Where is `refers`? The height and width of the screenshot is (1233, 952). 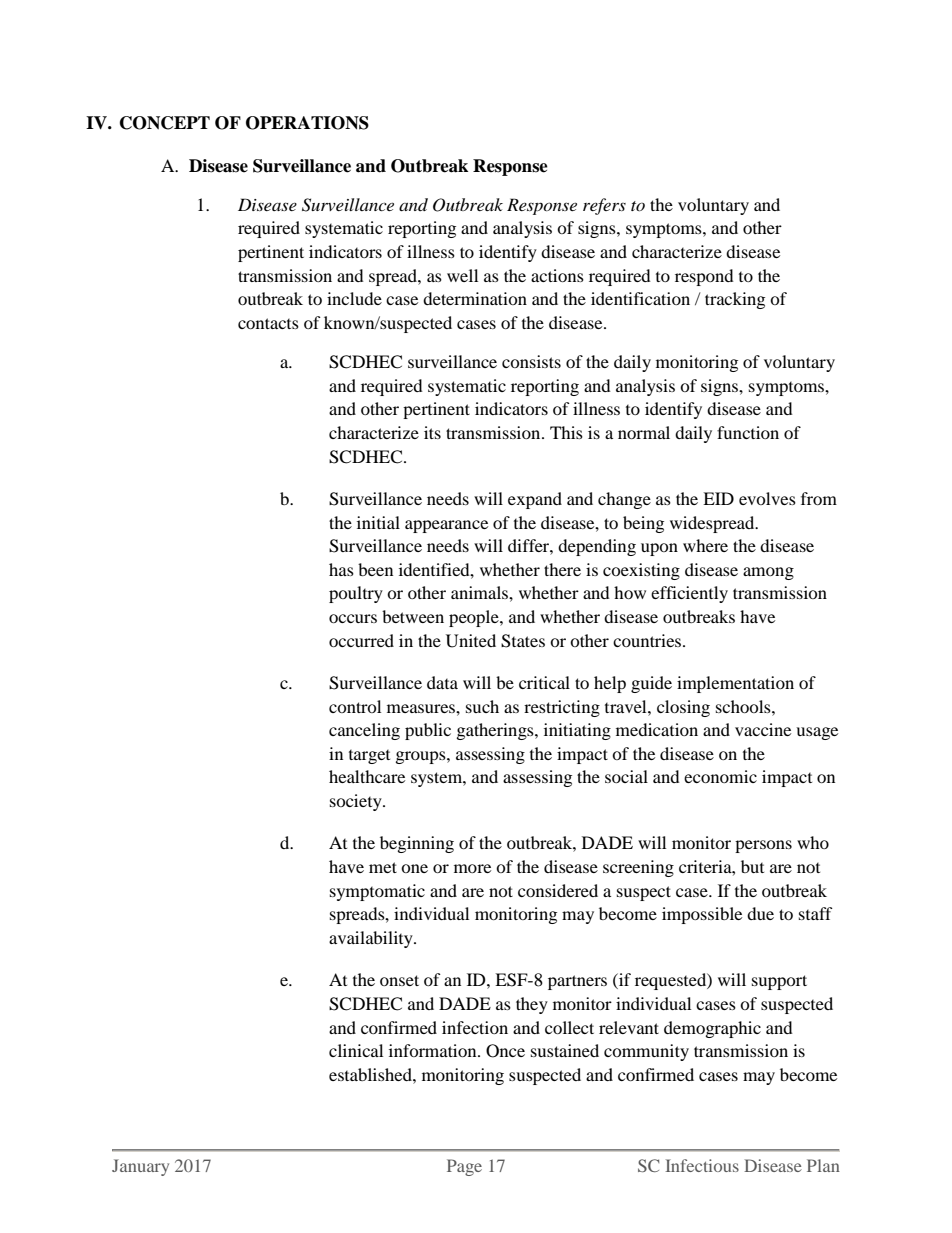
refers is located at coordinates (604, 206).
